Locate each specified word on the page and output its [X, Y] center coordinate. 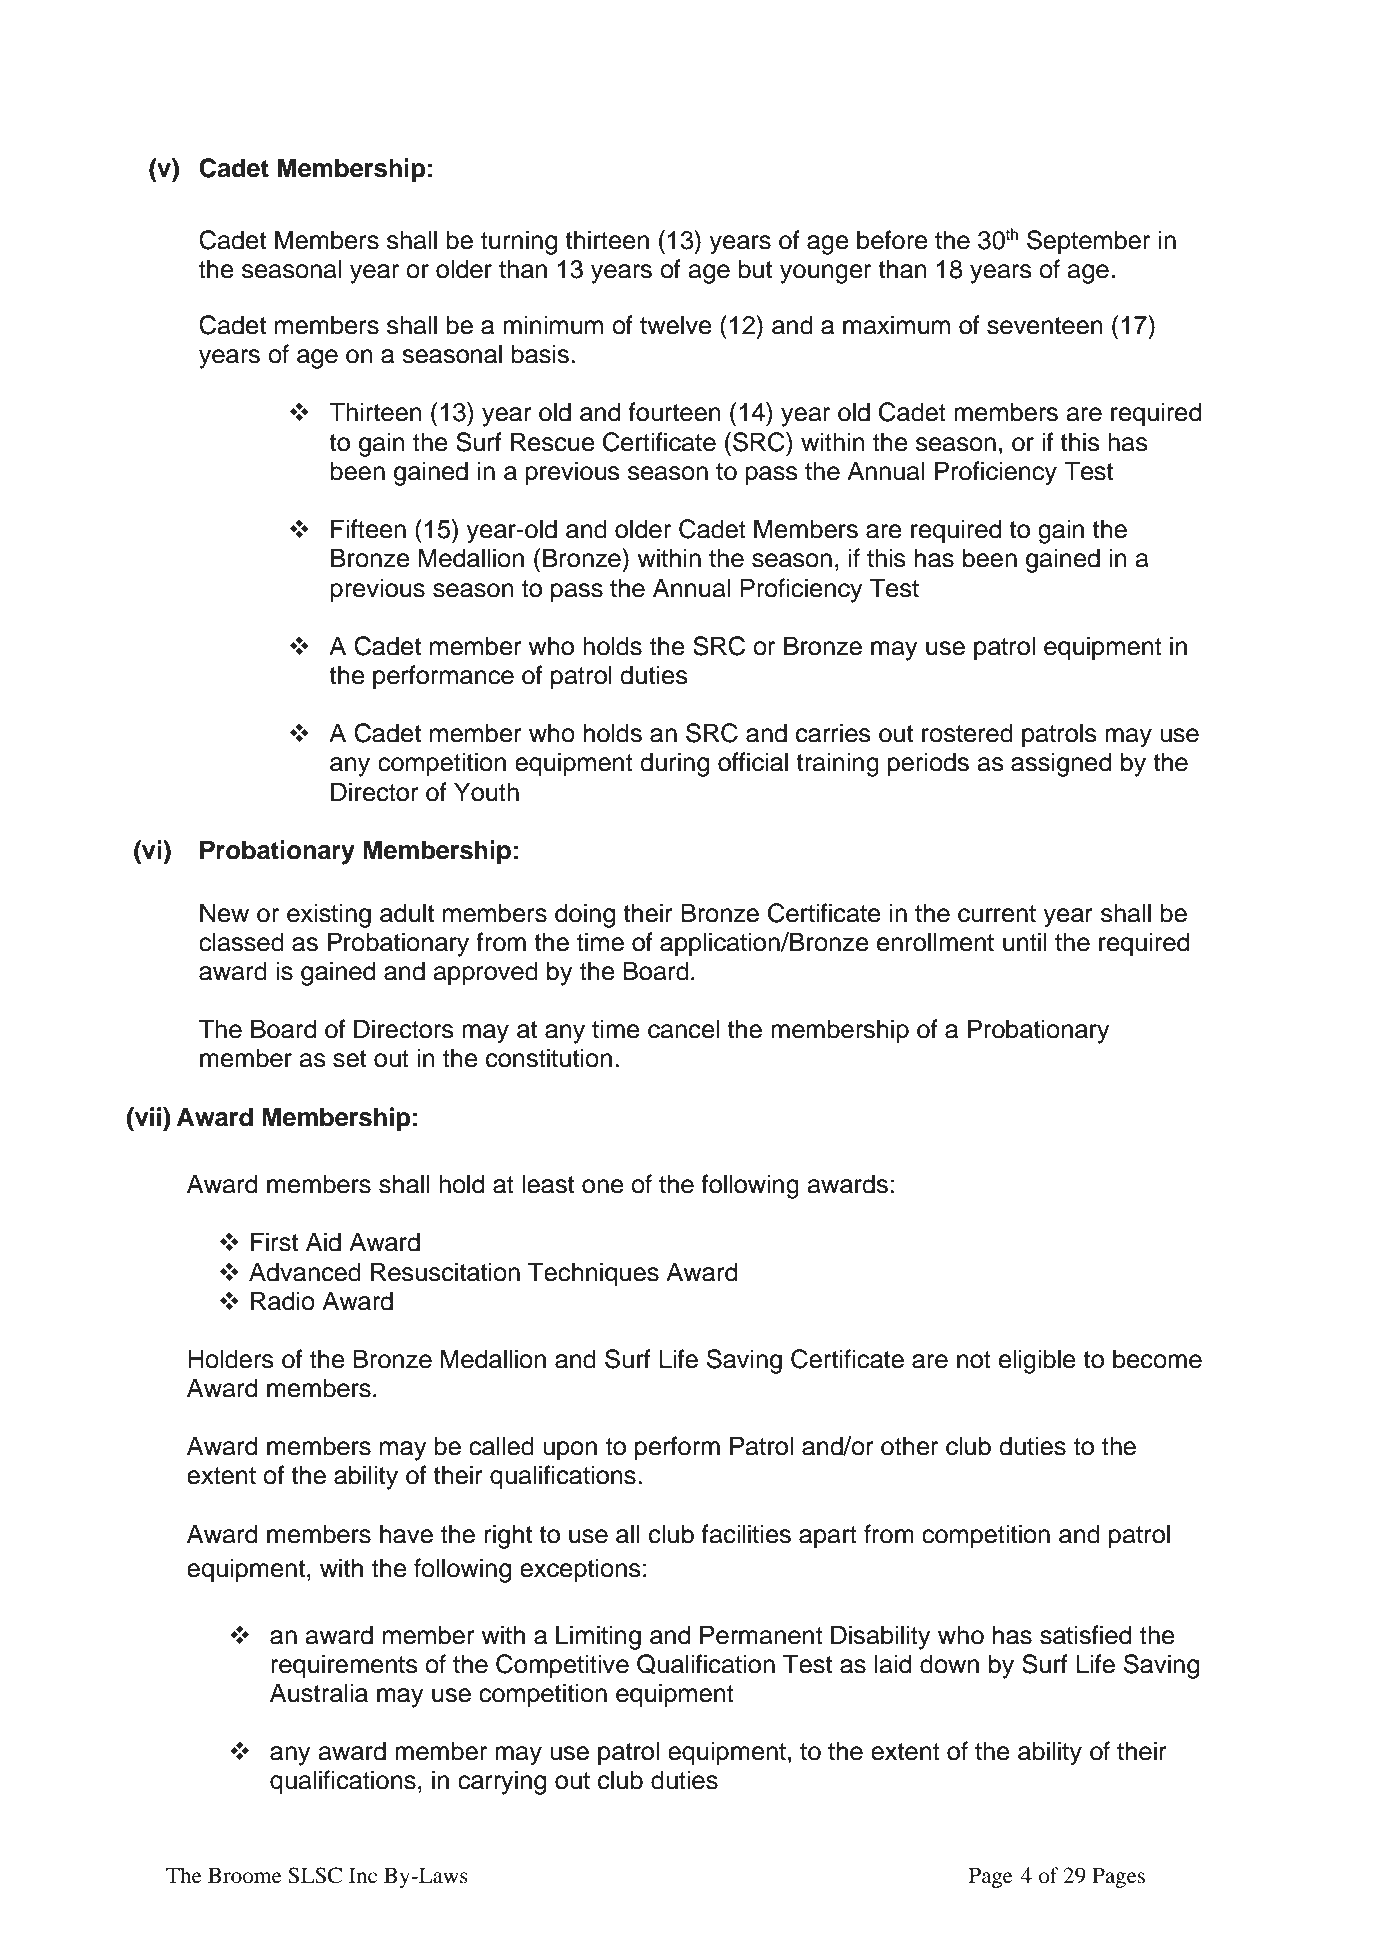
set [349, 1059]
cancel [683, 1029]
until [1025, 942]
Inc [363, 1875]
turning [519, 242]
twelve [676, 325]
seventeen [1045, 326]
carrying [502, 1782]
